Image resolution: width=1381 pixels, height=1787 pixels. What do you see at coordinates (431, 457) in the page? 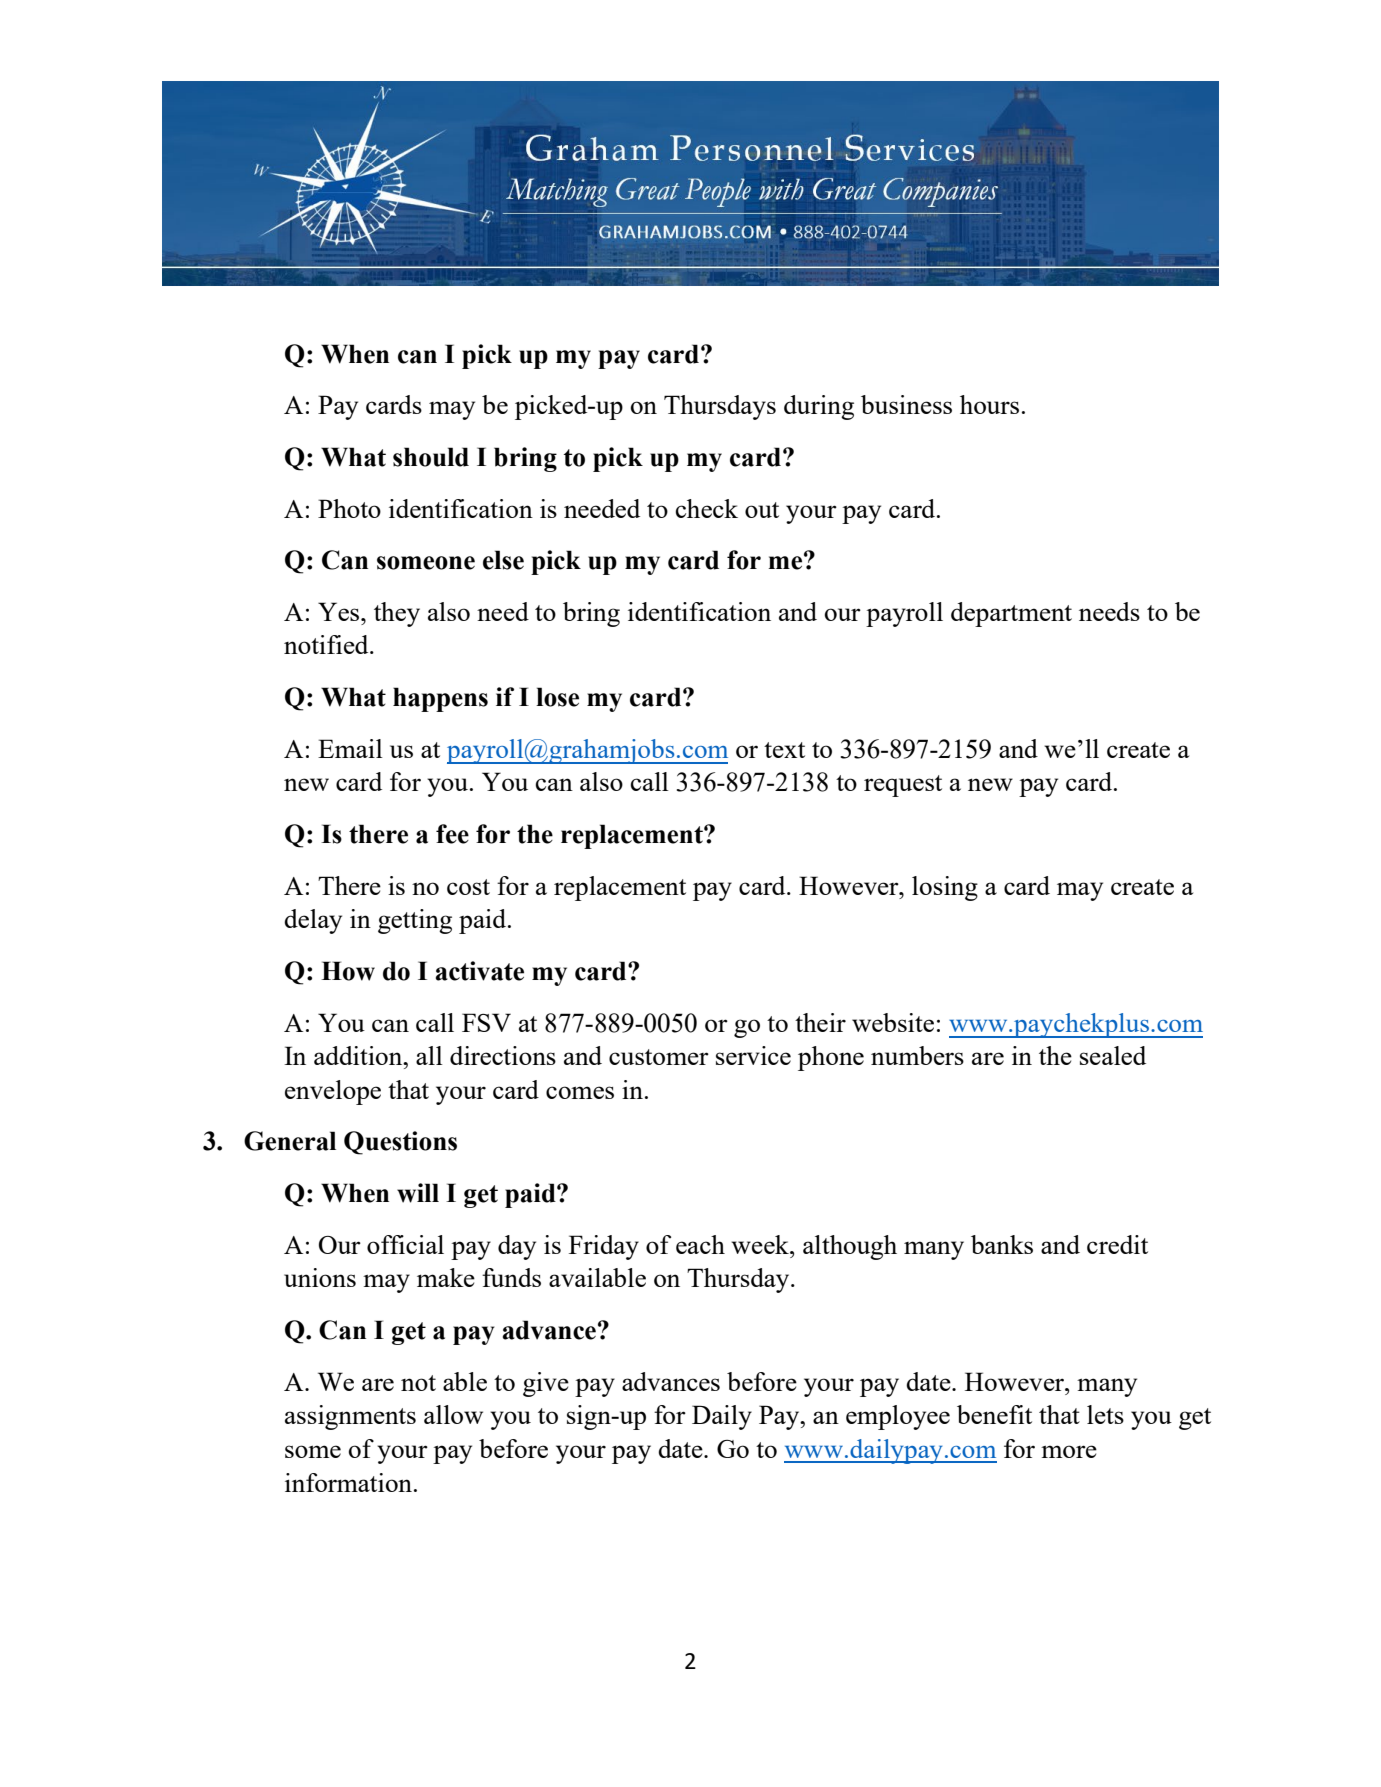
I see `should` at bounding box center [431, 457].
